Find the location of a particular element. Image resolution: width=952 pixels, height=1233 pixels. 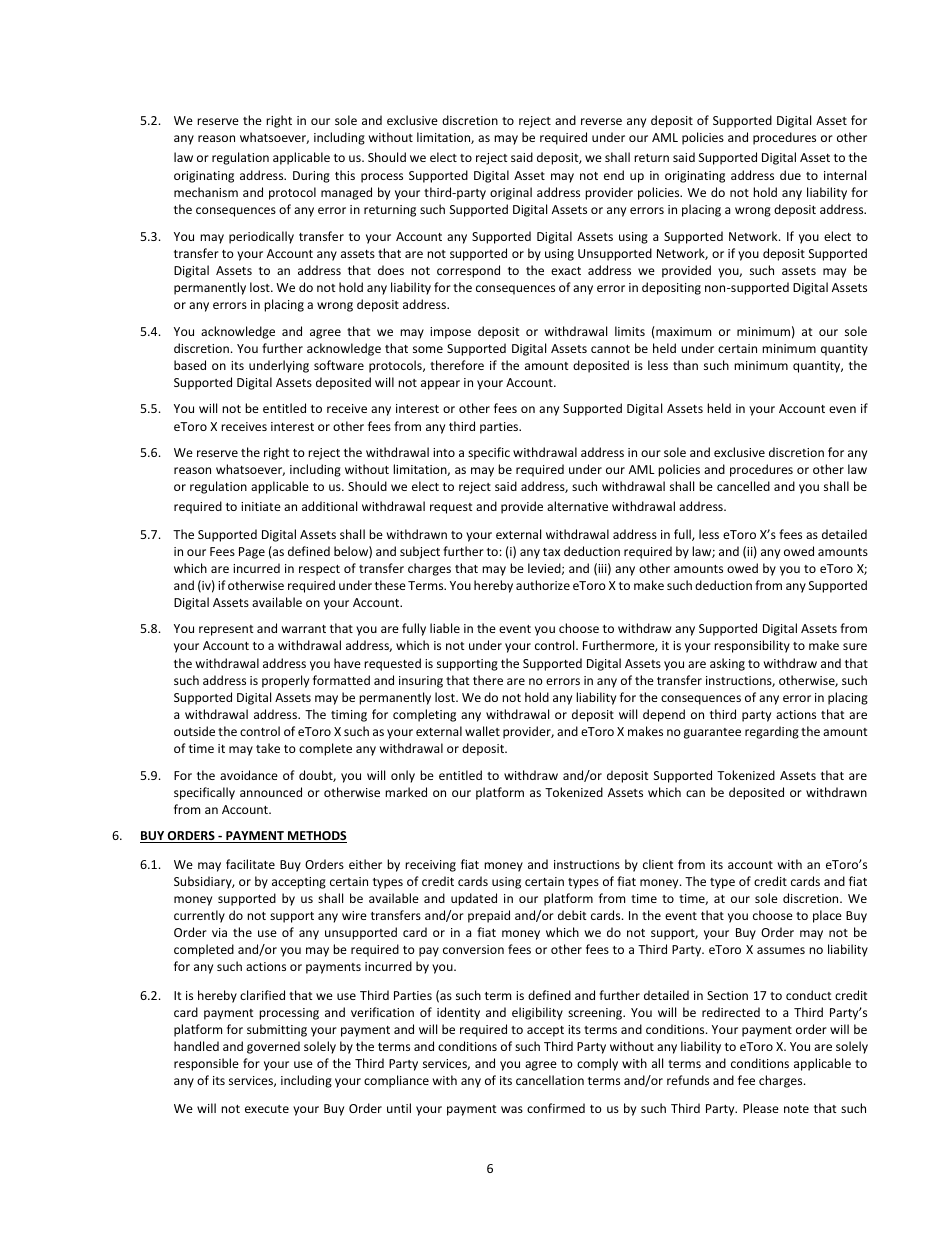

warrant is located at coordinates (304, 629).
